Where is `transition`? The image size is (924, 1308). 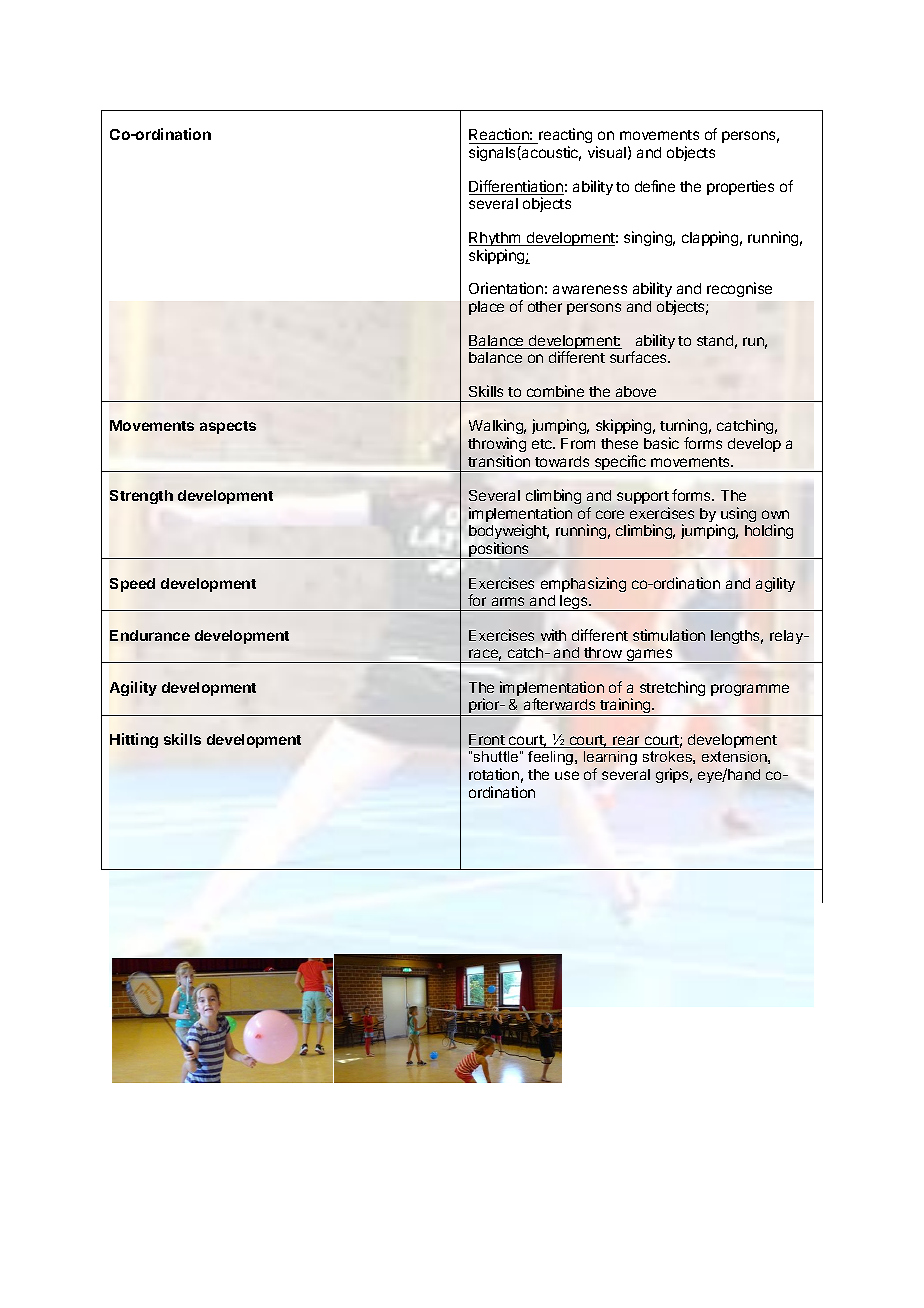
transition is located at coordinates (499, 461).
